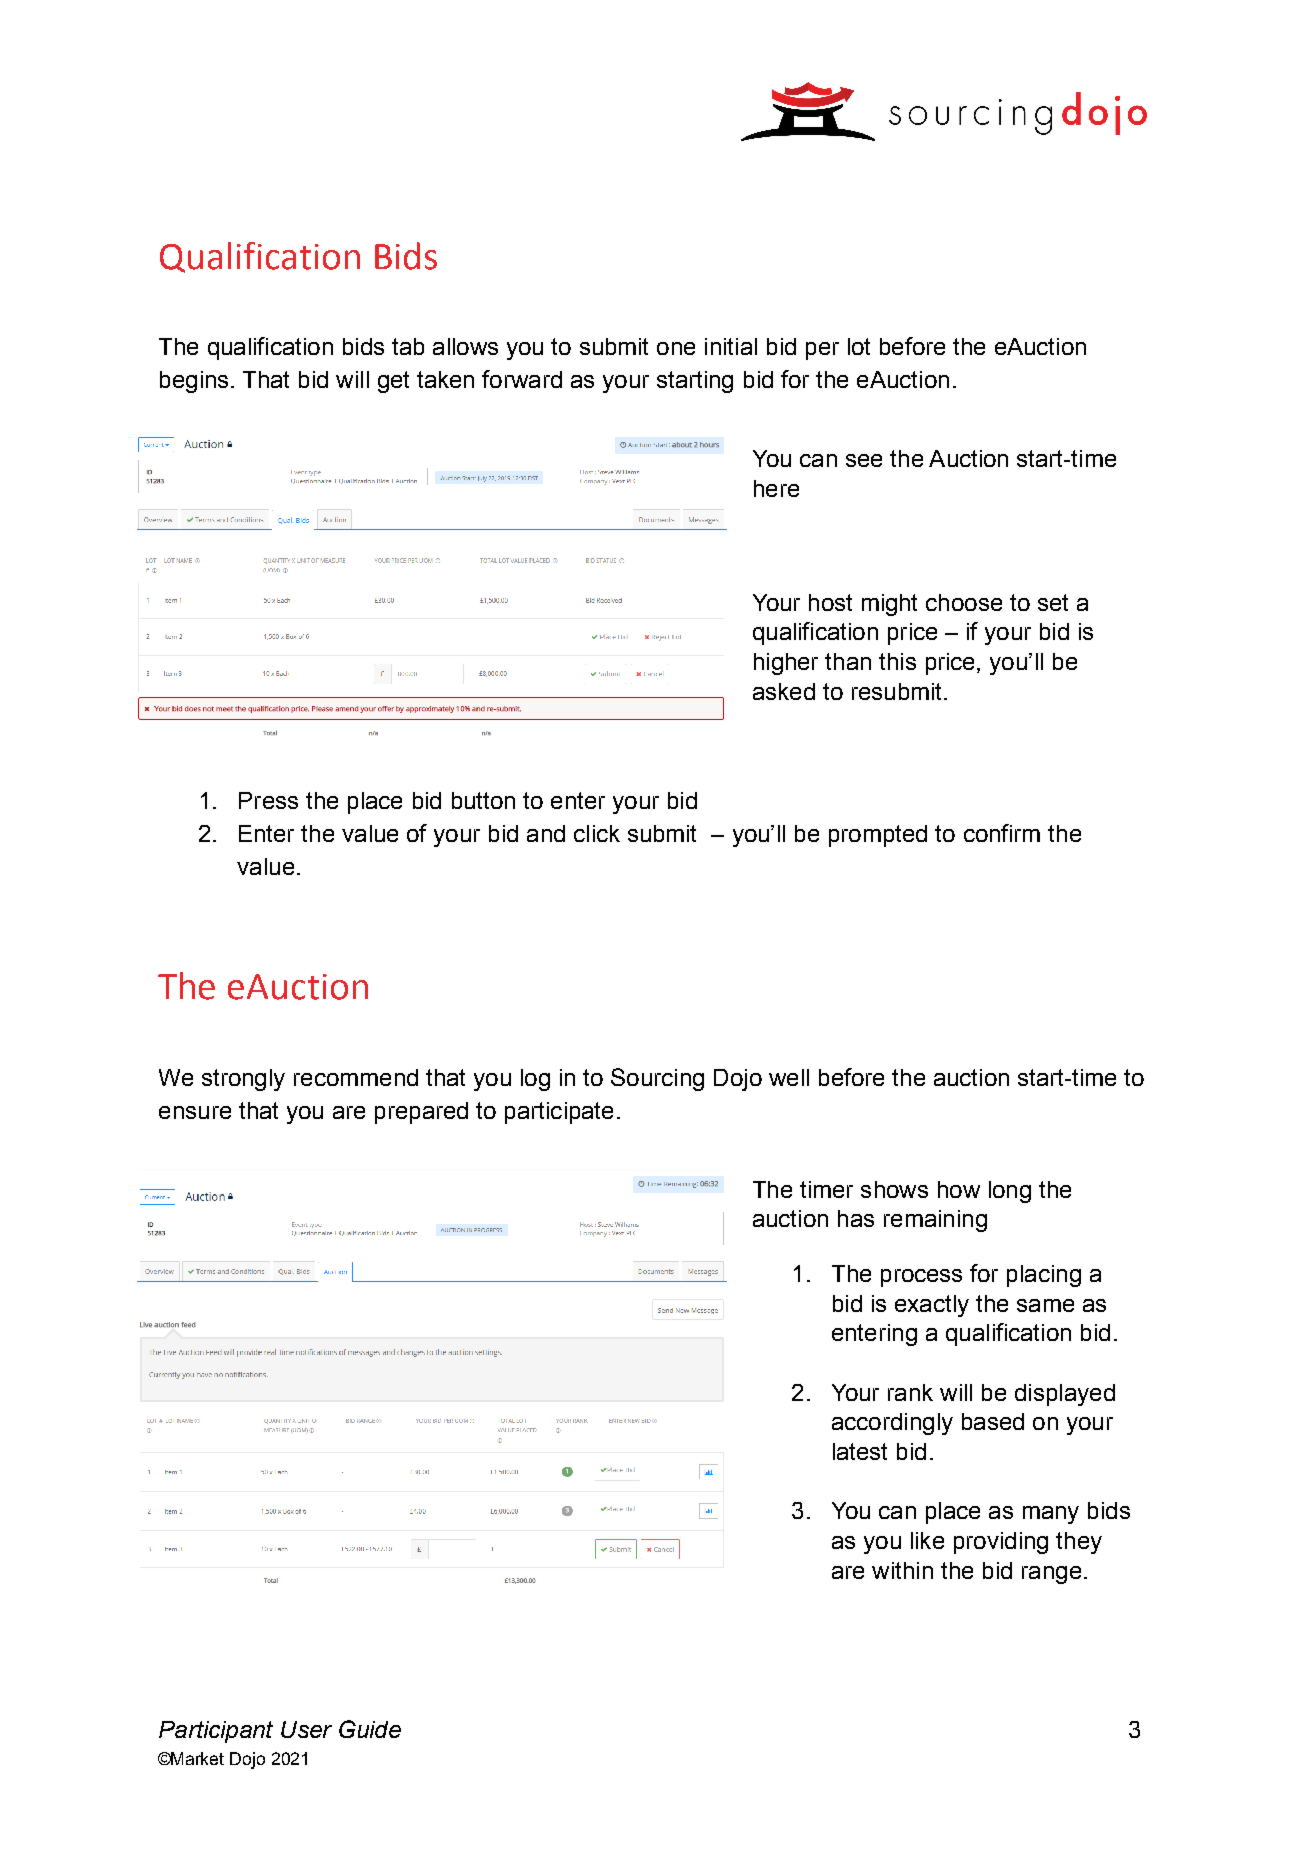 This page has width=1310, height=1851. What do you see at coordinates (1051, 1575) in the page?
I see `range` at bounding box center [1051, 1575].
